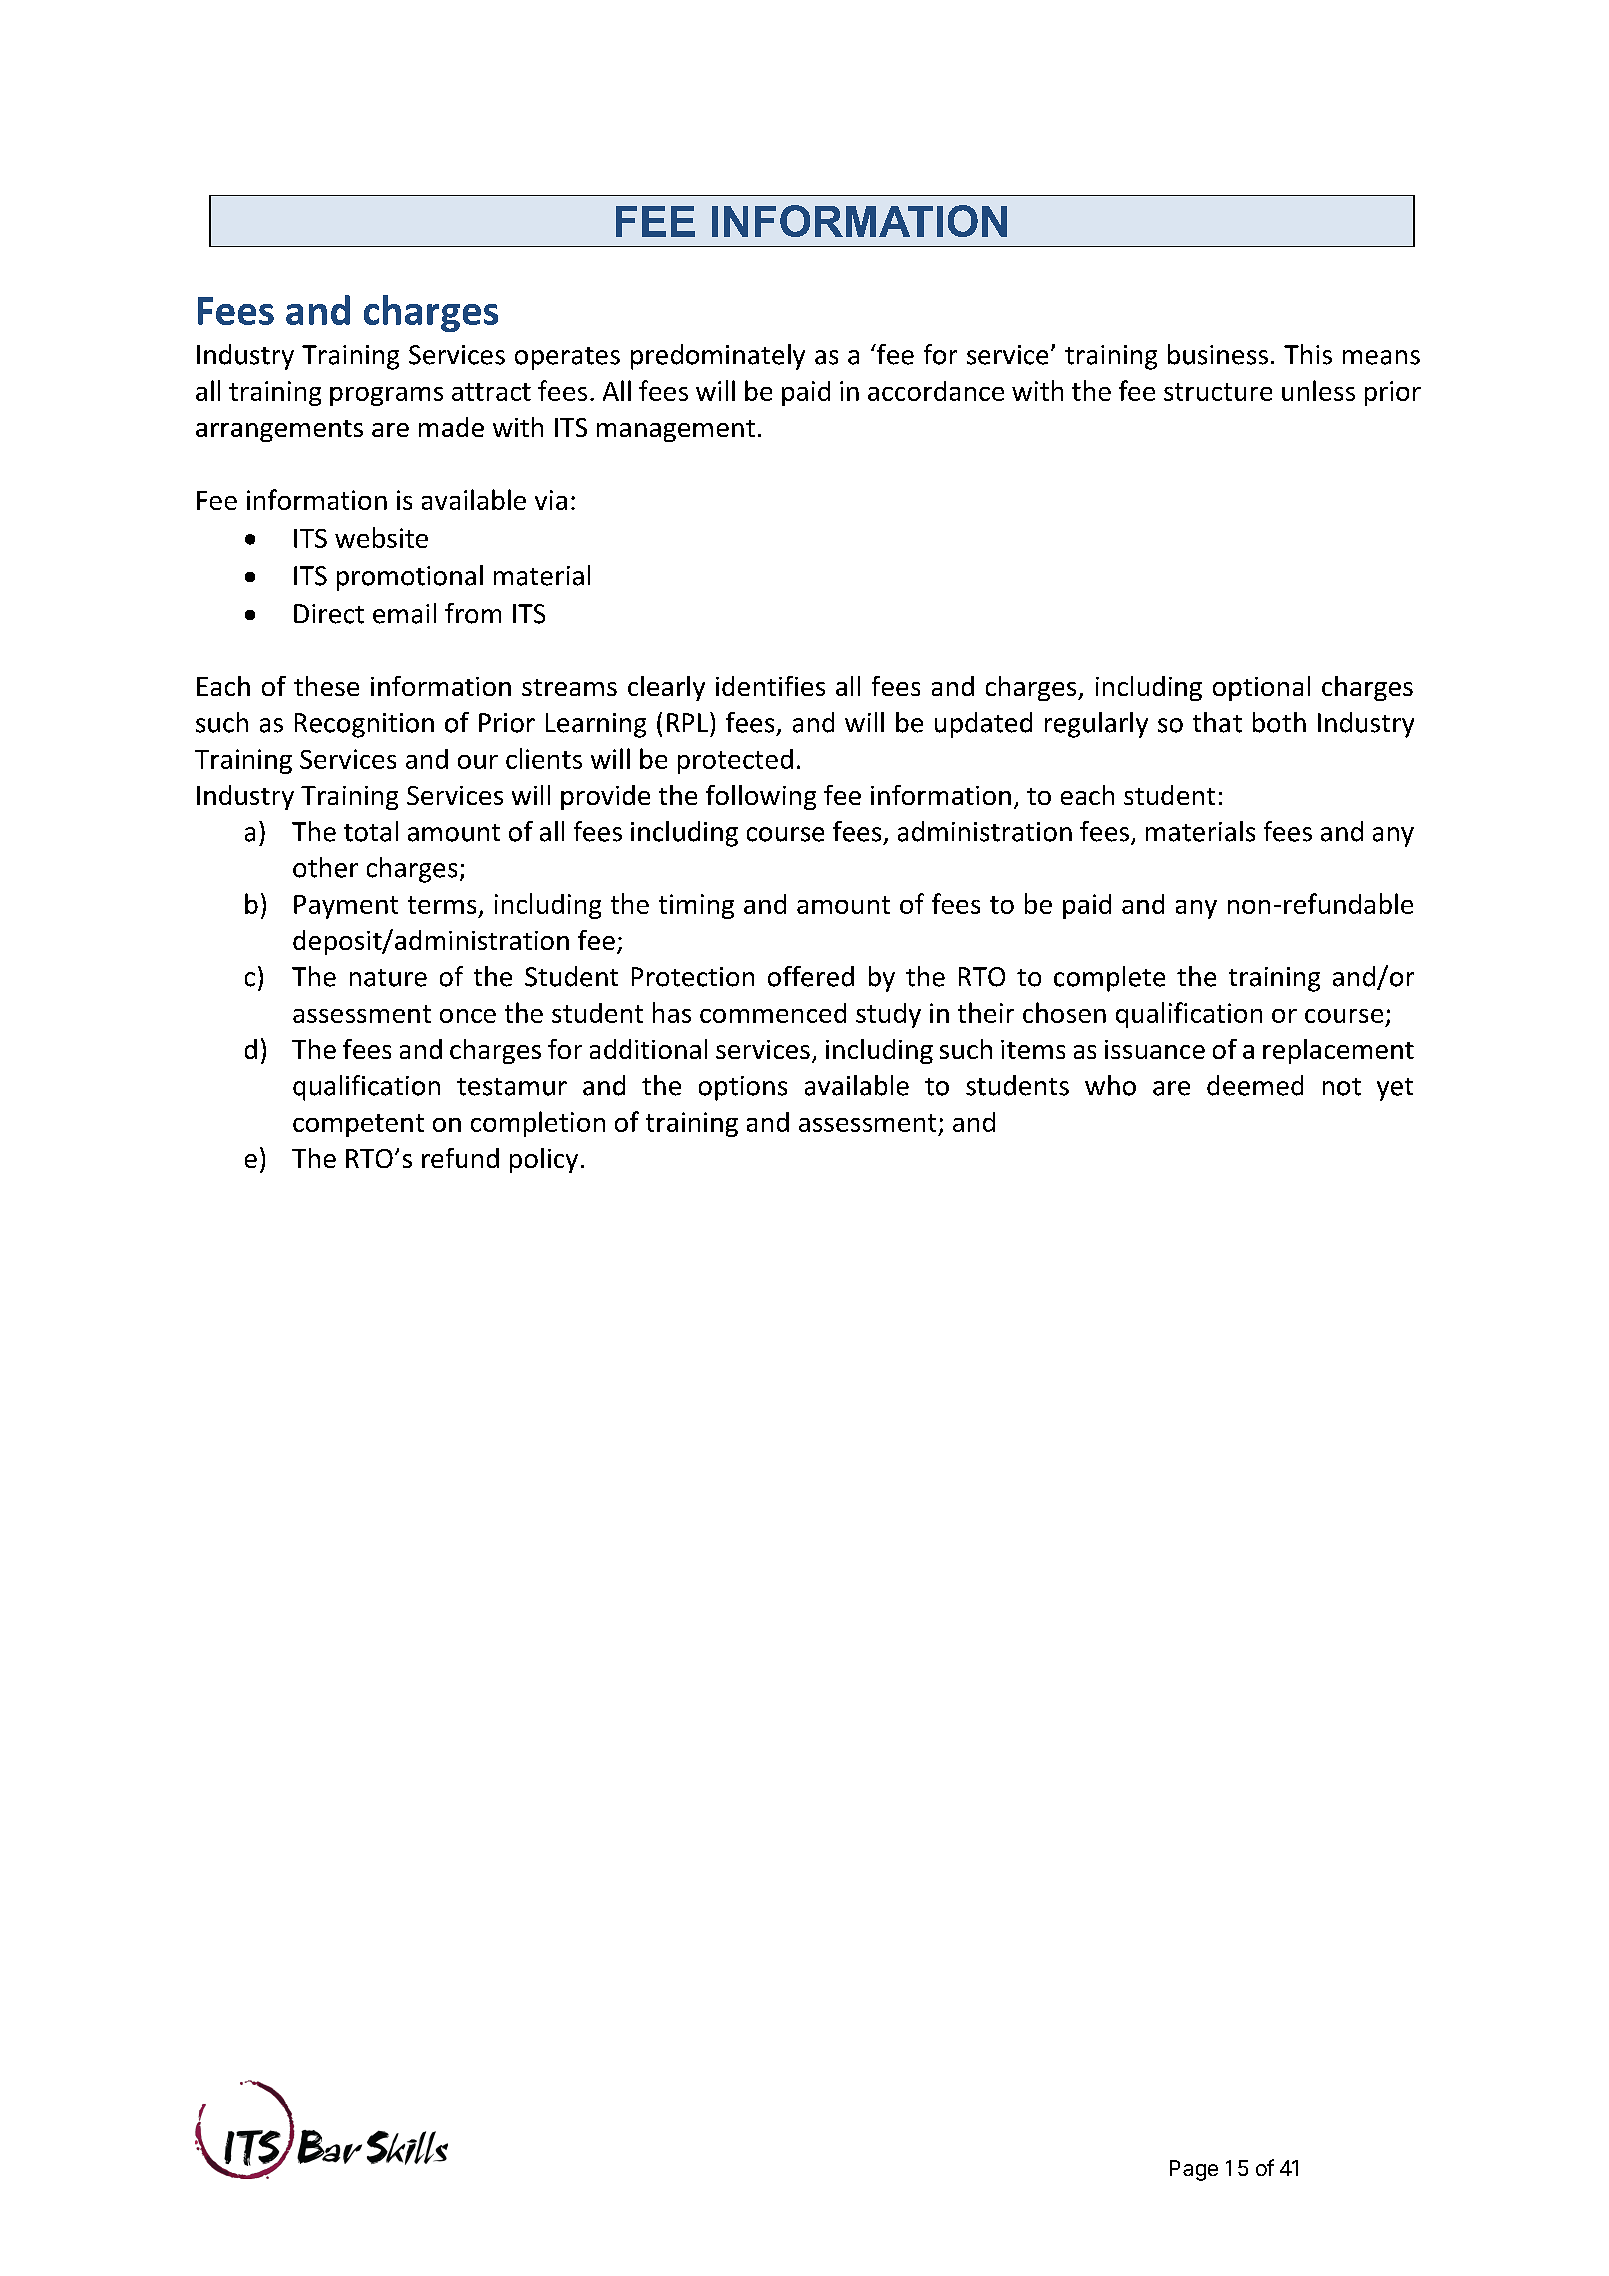 The image size is (1609, 2276). Describe the element at coordinates (1194, 2170) in the screenshot. I see `Page` at that location.
